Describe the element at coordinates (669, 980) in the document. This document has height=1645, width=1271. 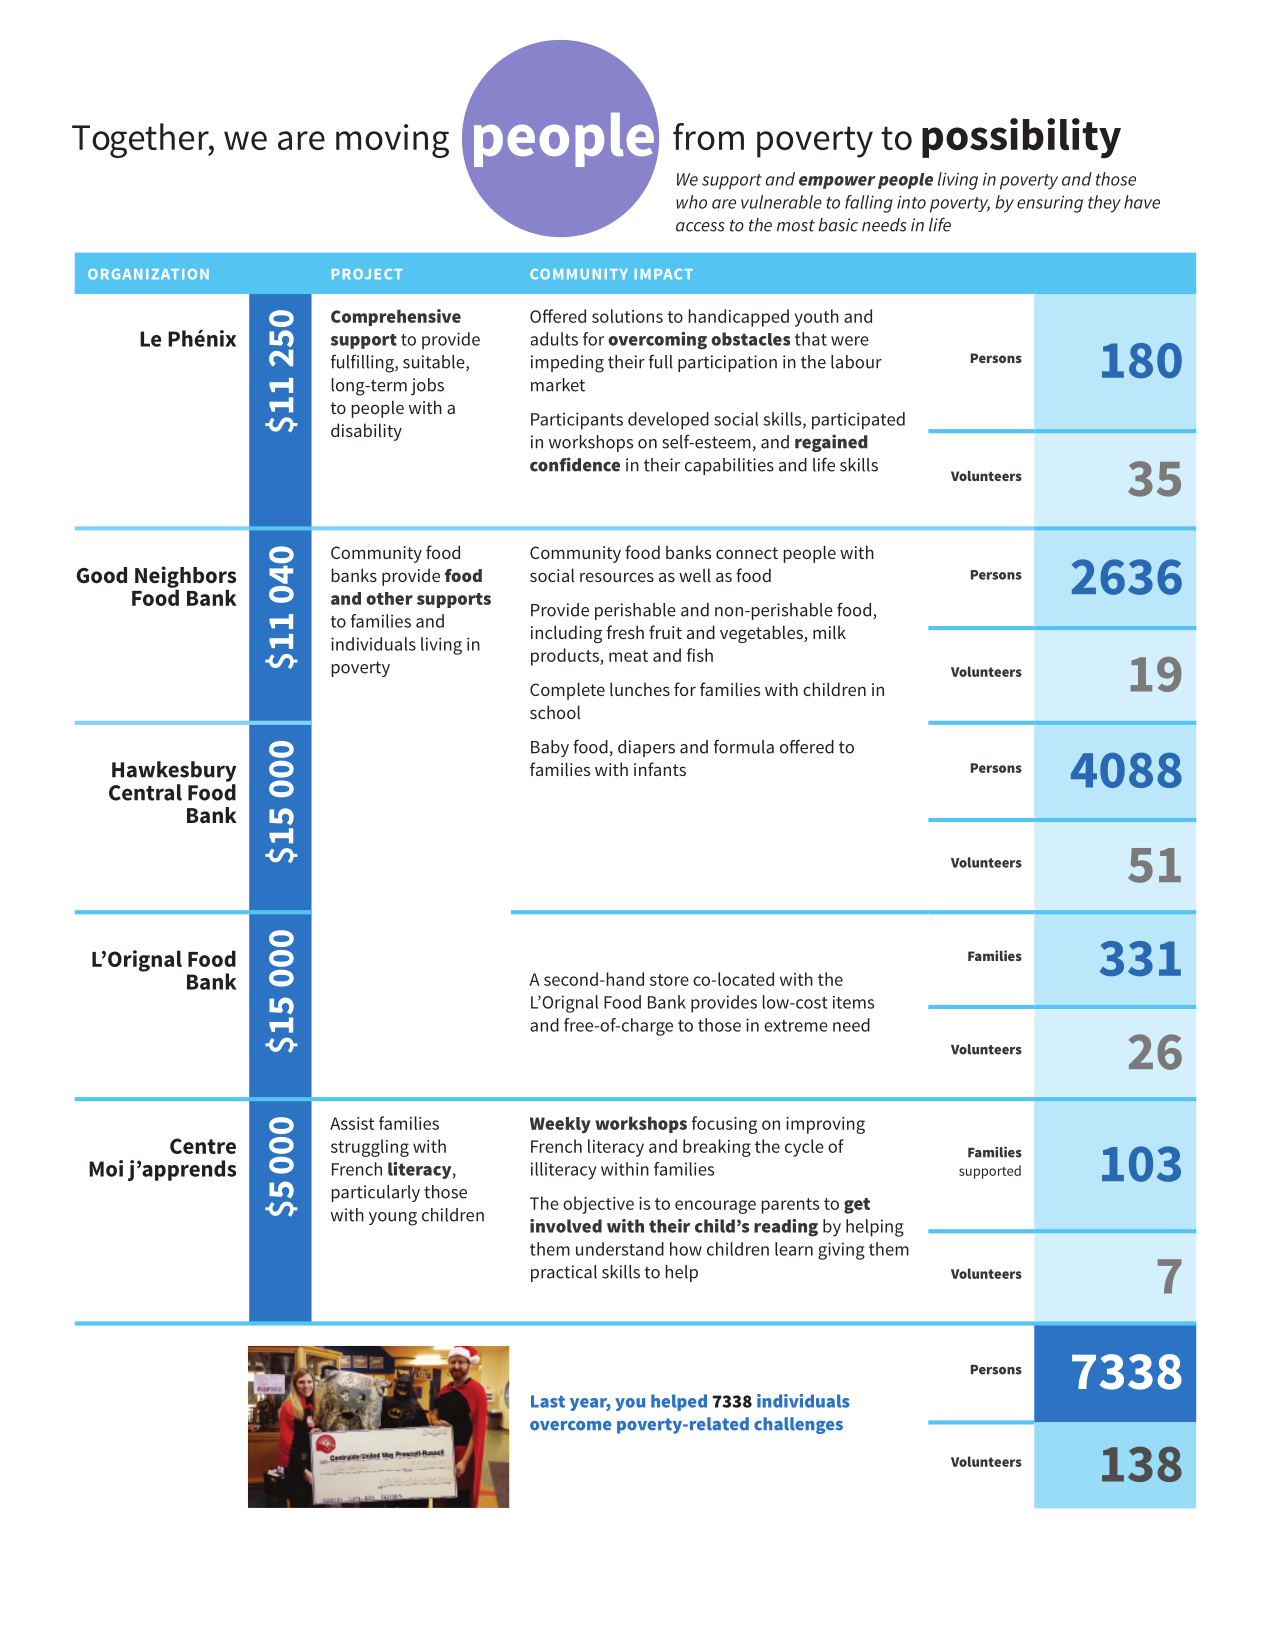
I see `store` at that location.
